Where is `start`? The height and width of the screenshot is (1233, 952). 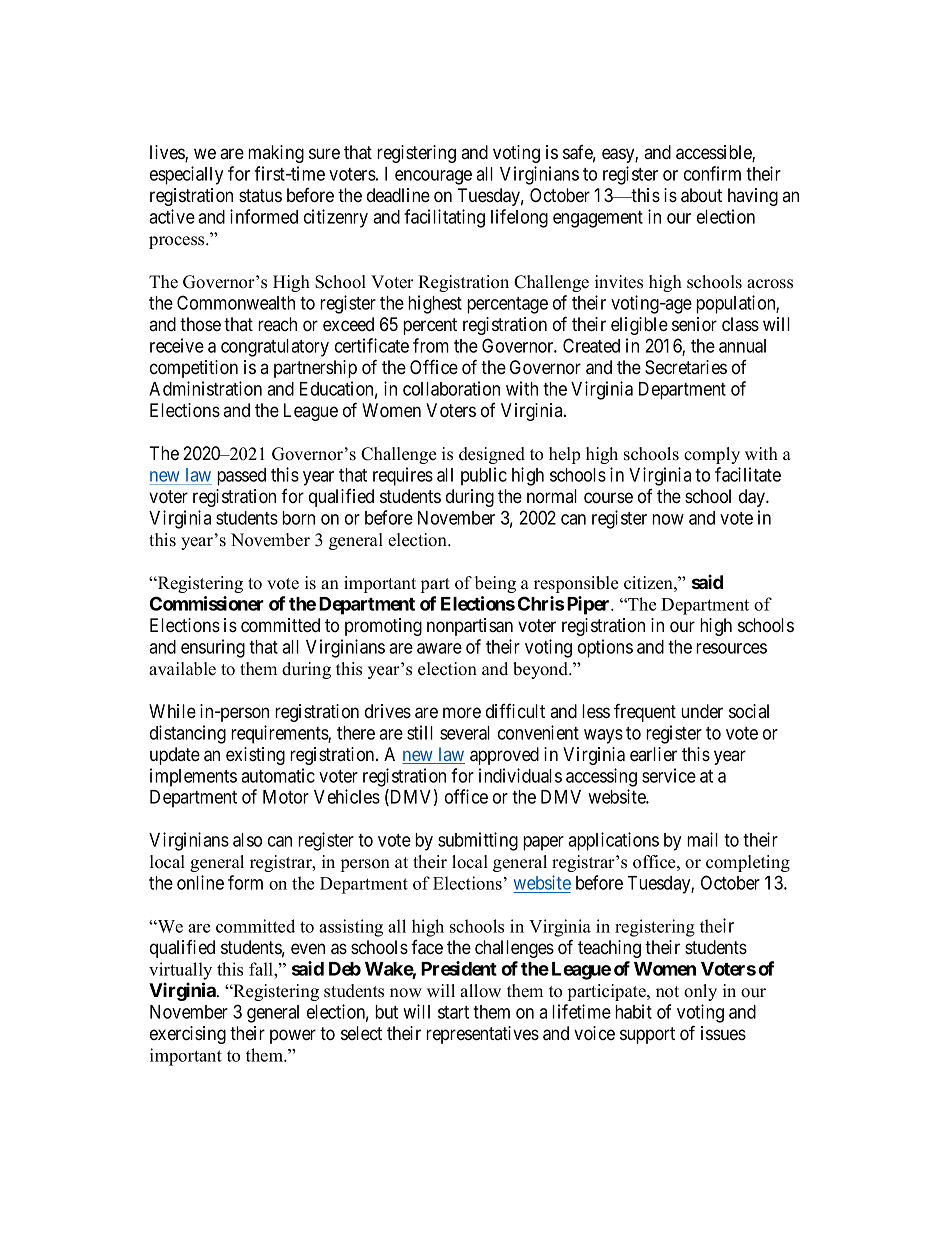 start is located at coordinates (453, 1012).
